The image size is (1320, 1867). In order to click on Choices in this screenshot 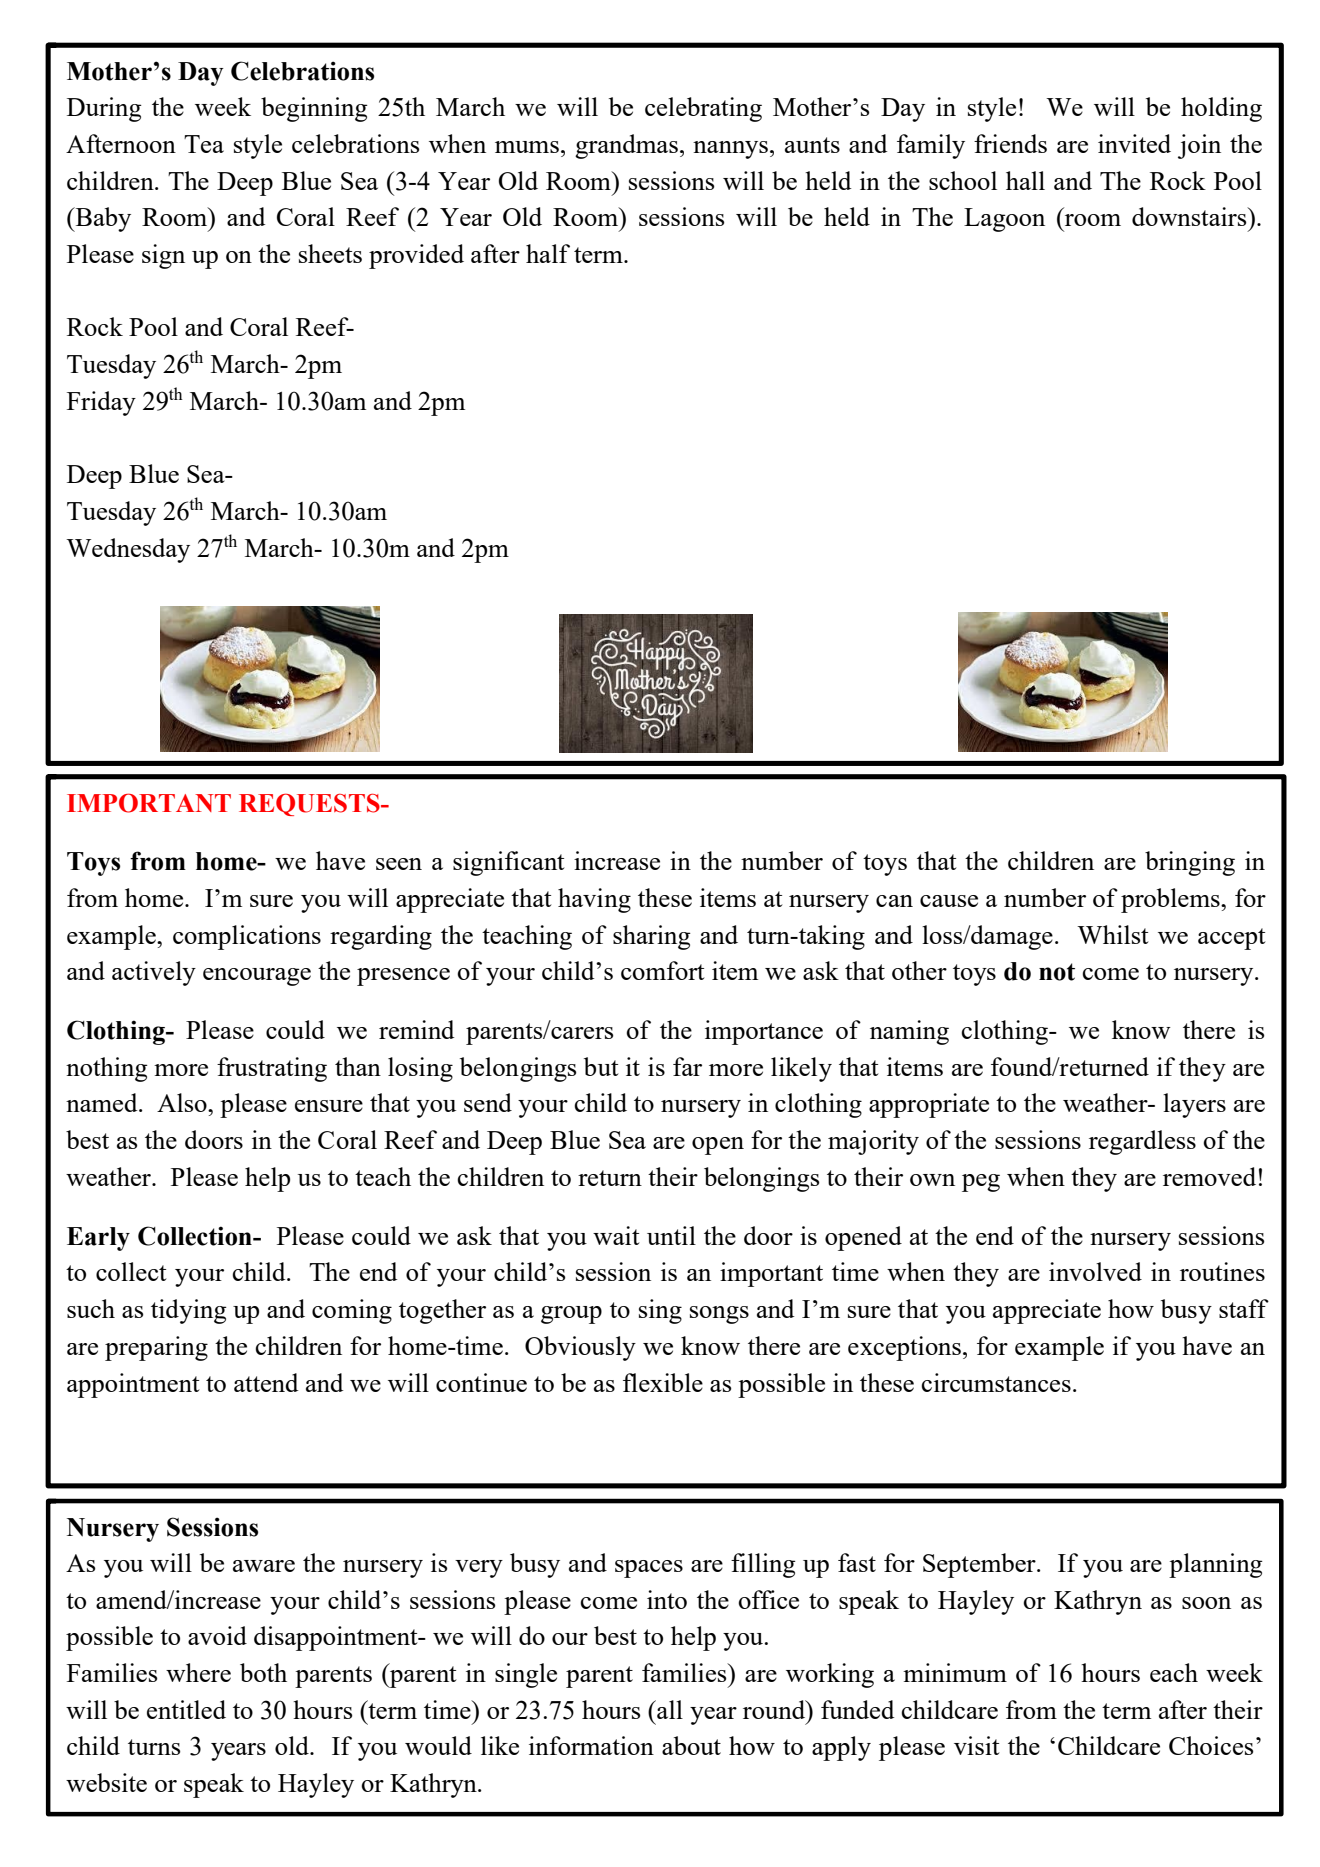, I will do `click(1211, 1745)`.
